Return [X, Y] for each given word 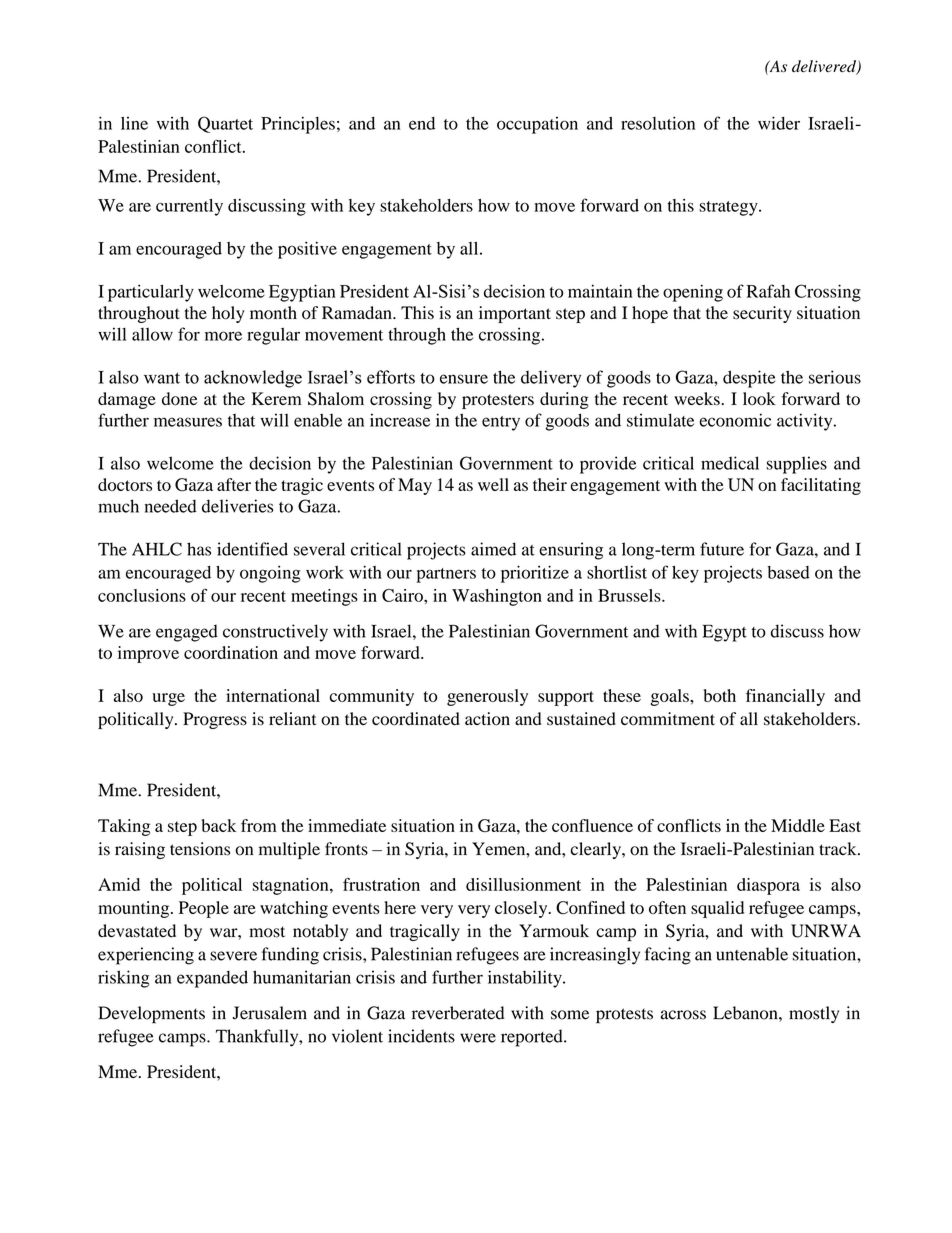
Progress [215, 720]
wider [779, 123]
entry [501, 423]
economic [735, 420]
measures [188, 422]
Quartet [225, 124]
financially [785, 697]
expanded [212, 979]
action [487, 719]
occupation [537, 125]
